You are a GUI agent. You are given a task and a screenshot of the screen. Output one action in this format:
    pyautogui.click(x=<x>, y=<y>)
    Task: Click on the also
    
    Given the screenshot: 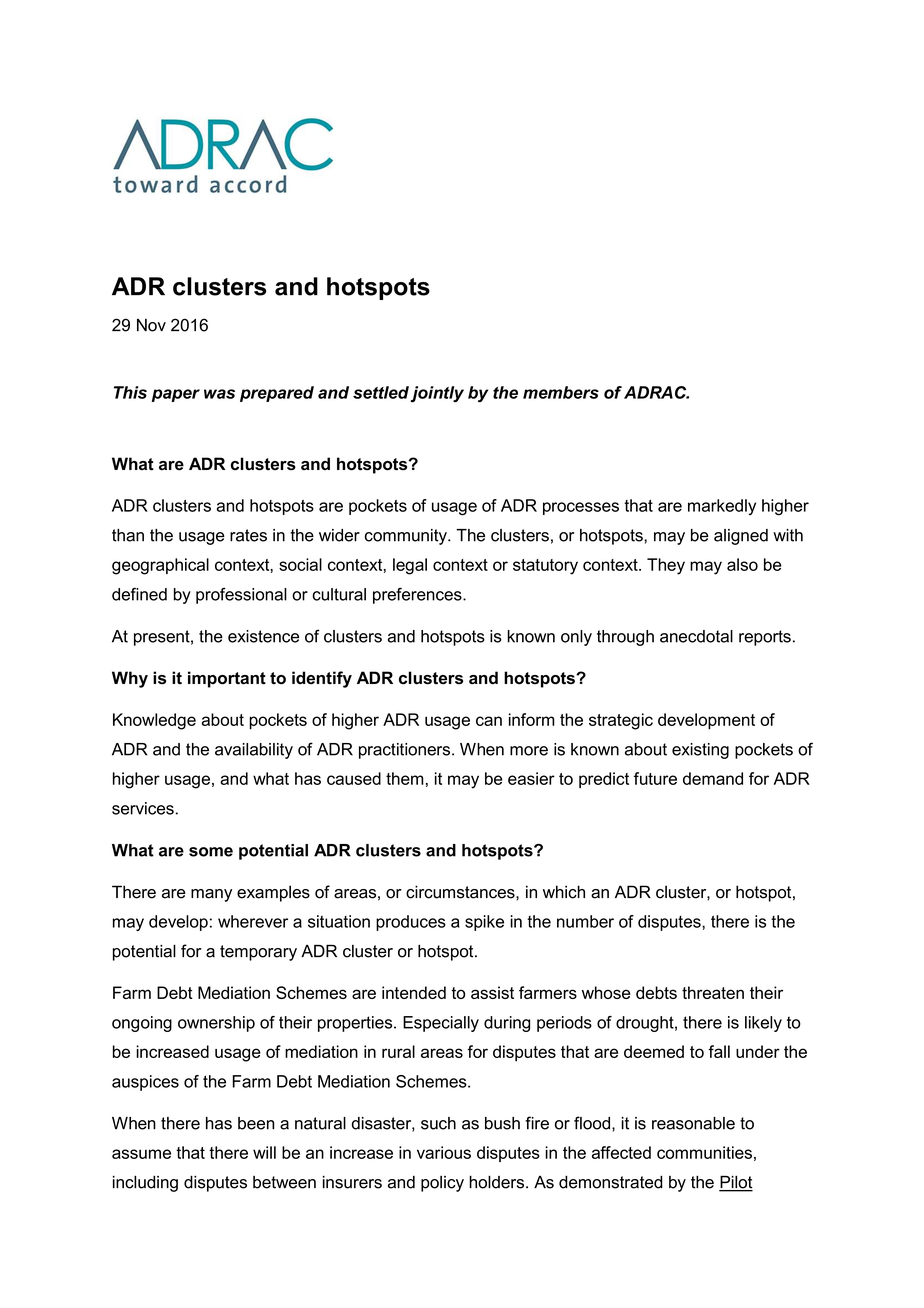 What is the action you would take?
    pyautogui.click(x=742, y=564)
